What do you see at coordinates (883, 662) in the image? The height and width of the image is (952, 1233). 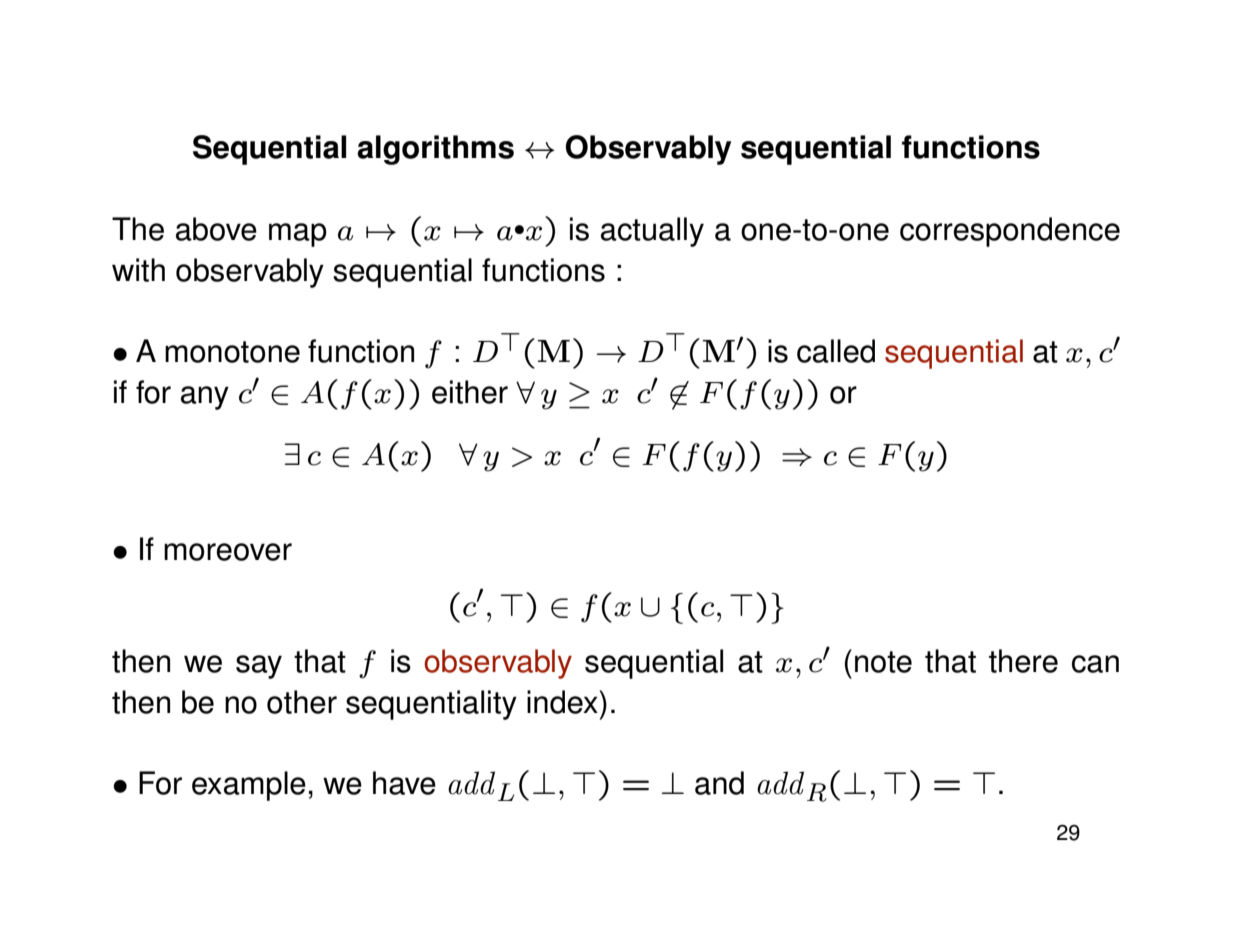 I see `note` at bounding box center [883, 662].
